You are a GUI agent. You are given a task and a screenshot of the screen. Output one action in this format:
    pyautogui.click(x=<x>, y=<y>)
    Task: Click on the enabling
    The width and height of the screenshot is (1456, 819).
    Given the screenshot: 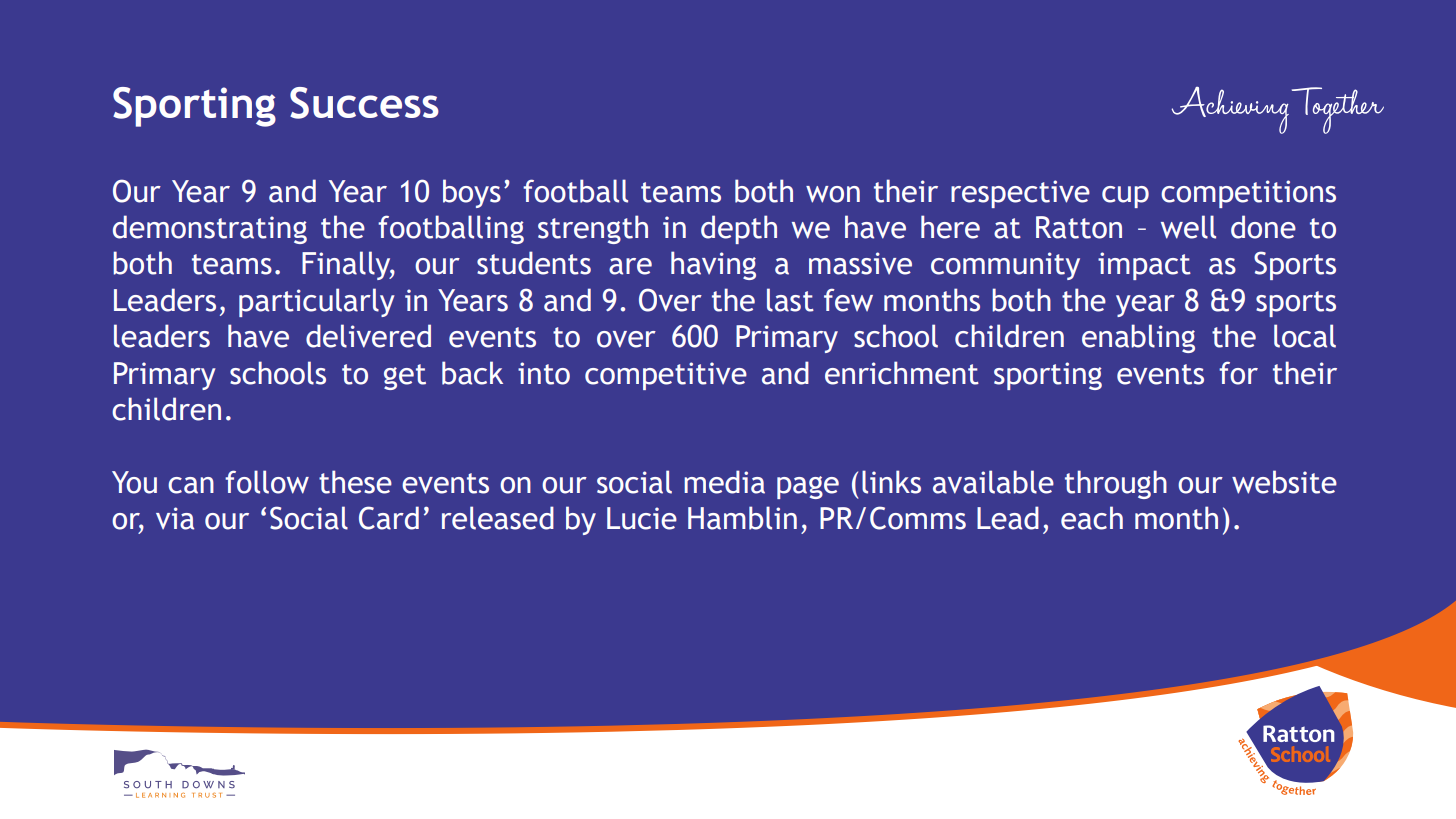 What is the action you would take?
    pyautogui.click(x=1138, y=338)
